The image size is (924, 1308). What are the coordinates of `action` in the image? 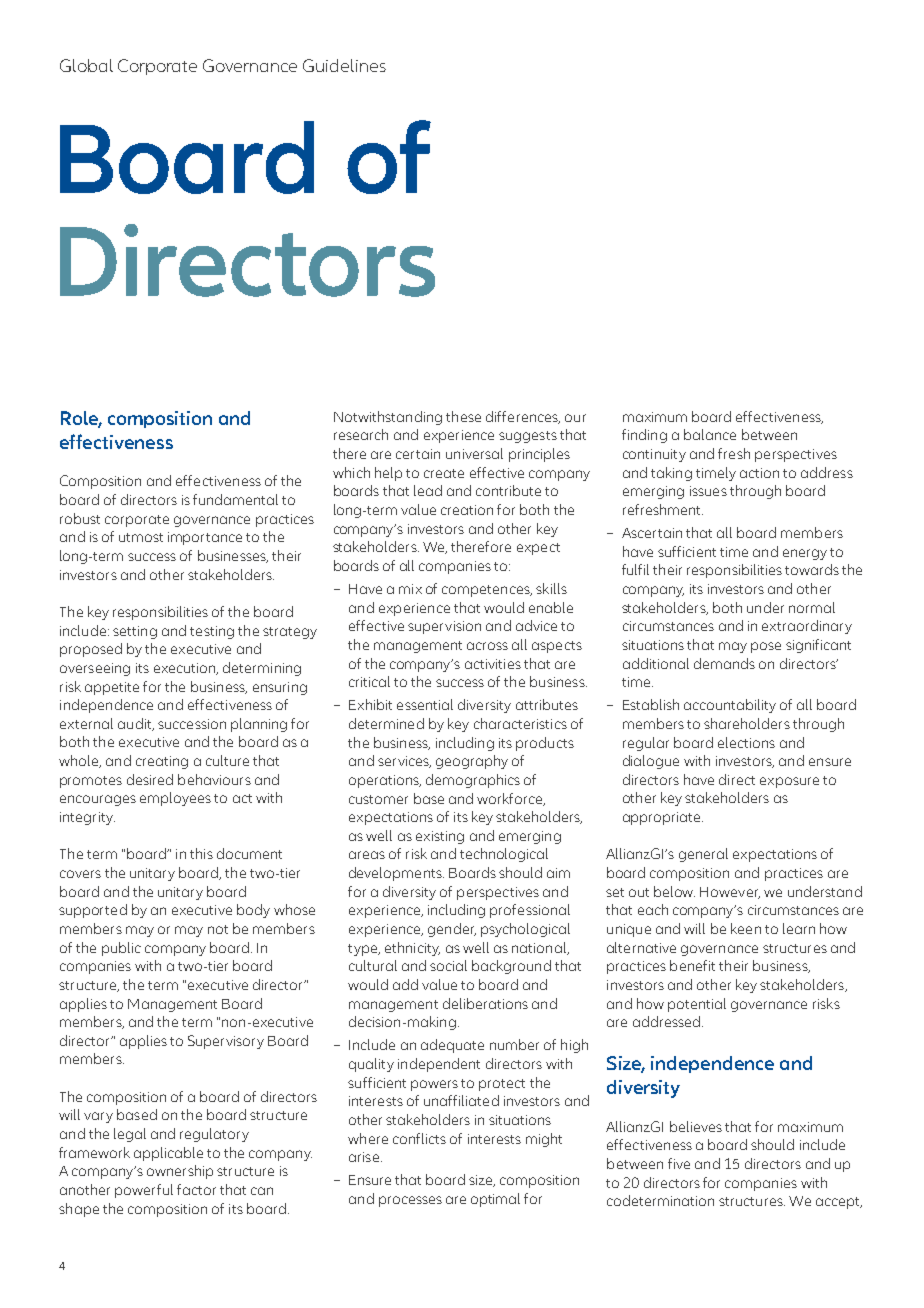 It's located at (759, 473).
